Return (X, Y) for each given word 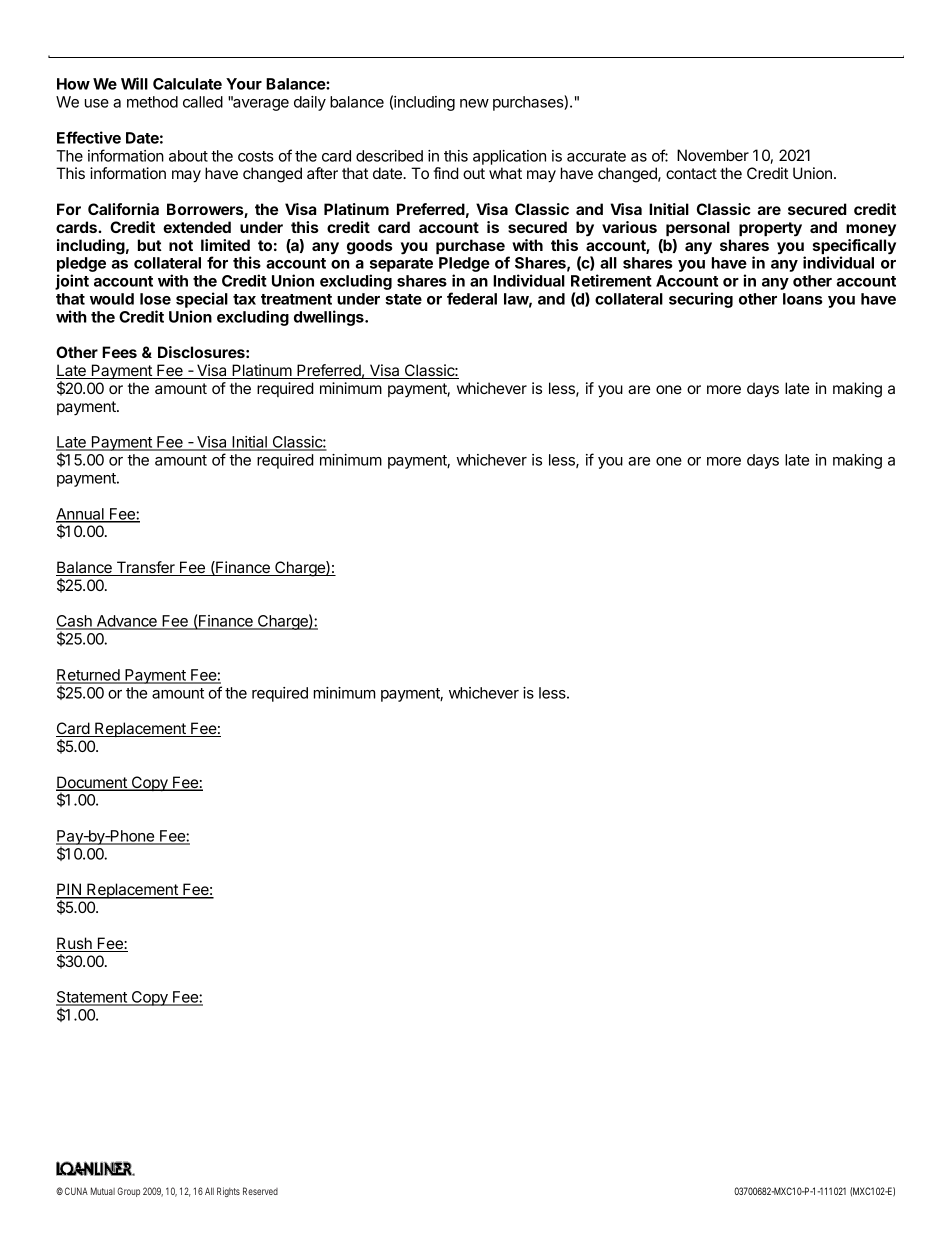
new (474, 103)
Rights (228, 1192)
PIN (69, 890)
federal (472, 298)
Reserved (260, 1191)
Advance (126, 622)
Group (128, 1192)
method (152, 102)
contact (691, 173)
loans (803, 299)
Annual (81, 515)
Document (92, 783)
